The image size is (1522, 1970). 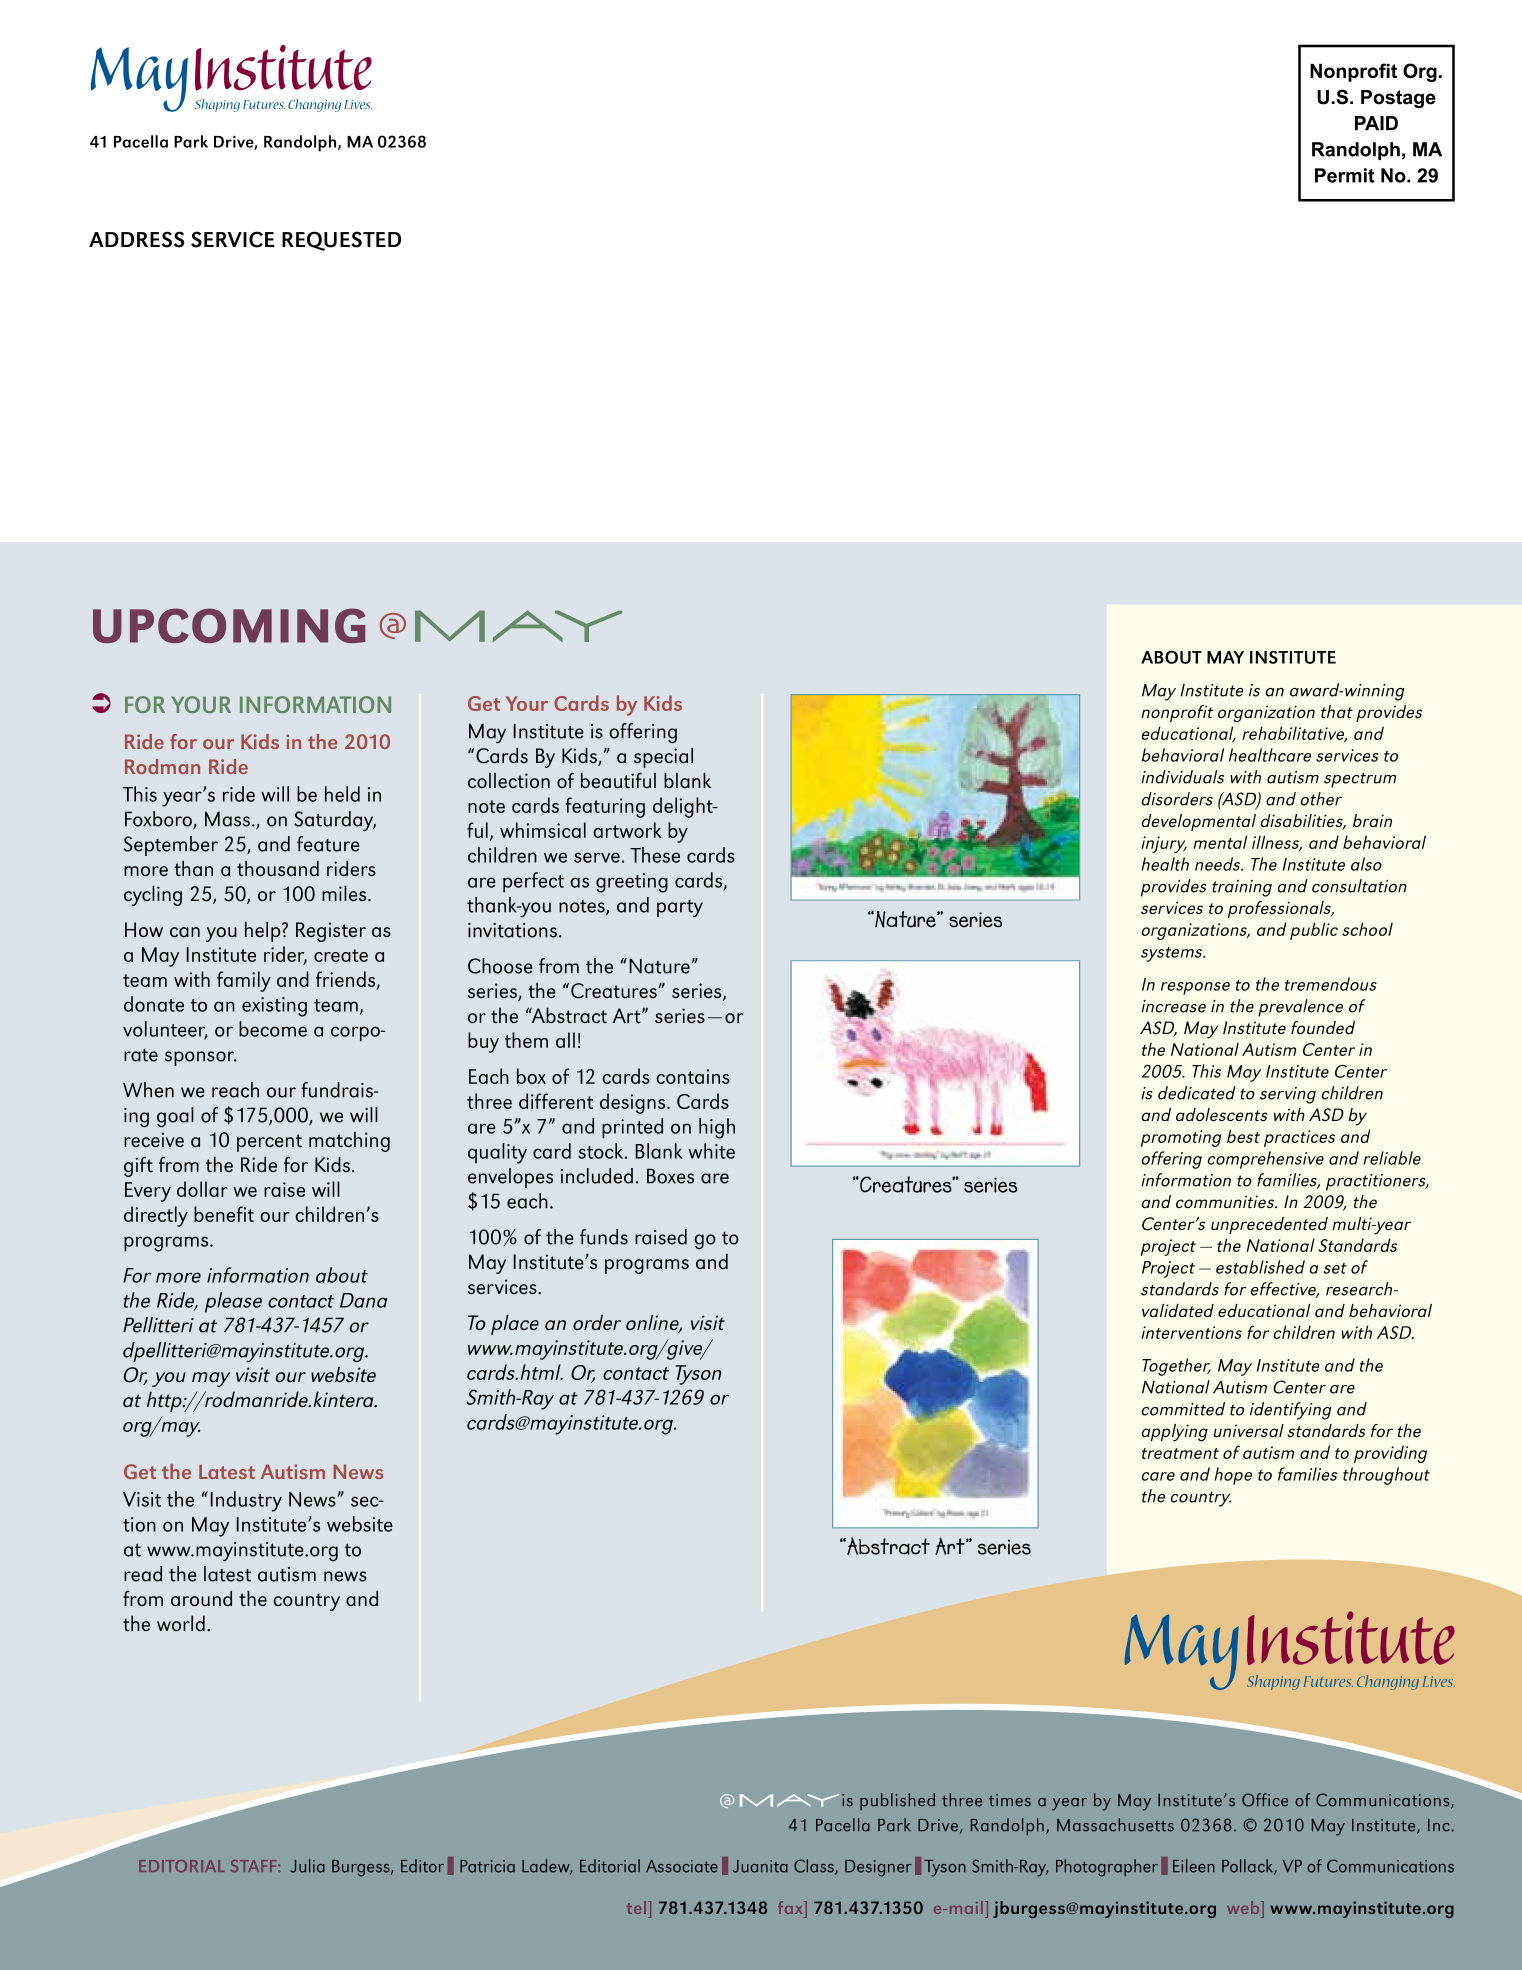 What do you see at coordinates (1197, 1093) in the page?
I see `dedicated` at bounding box center [1197, 1093].
